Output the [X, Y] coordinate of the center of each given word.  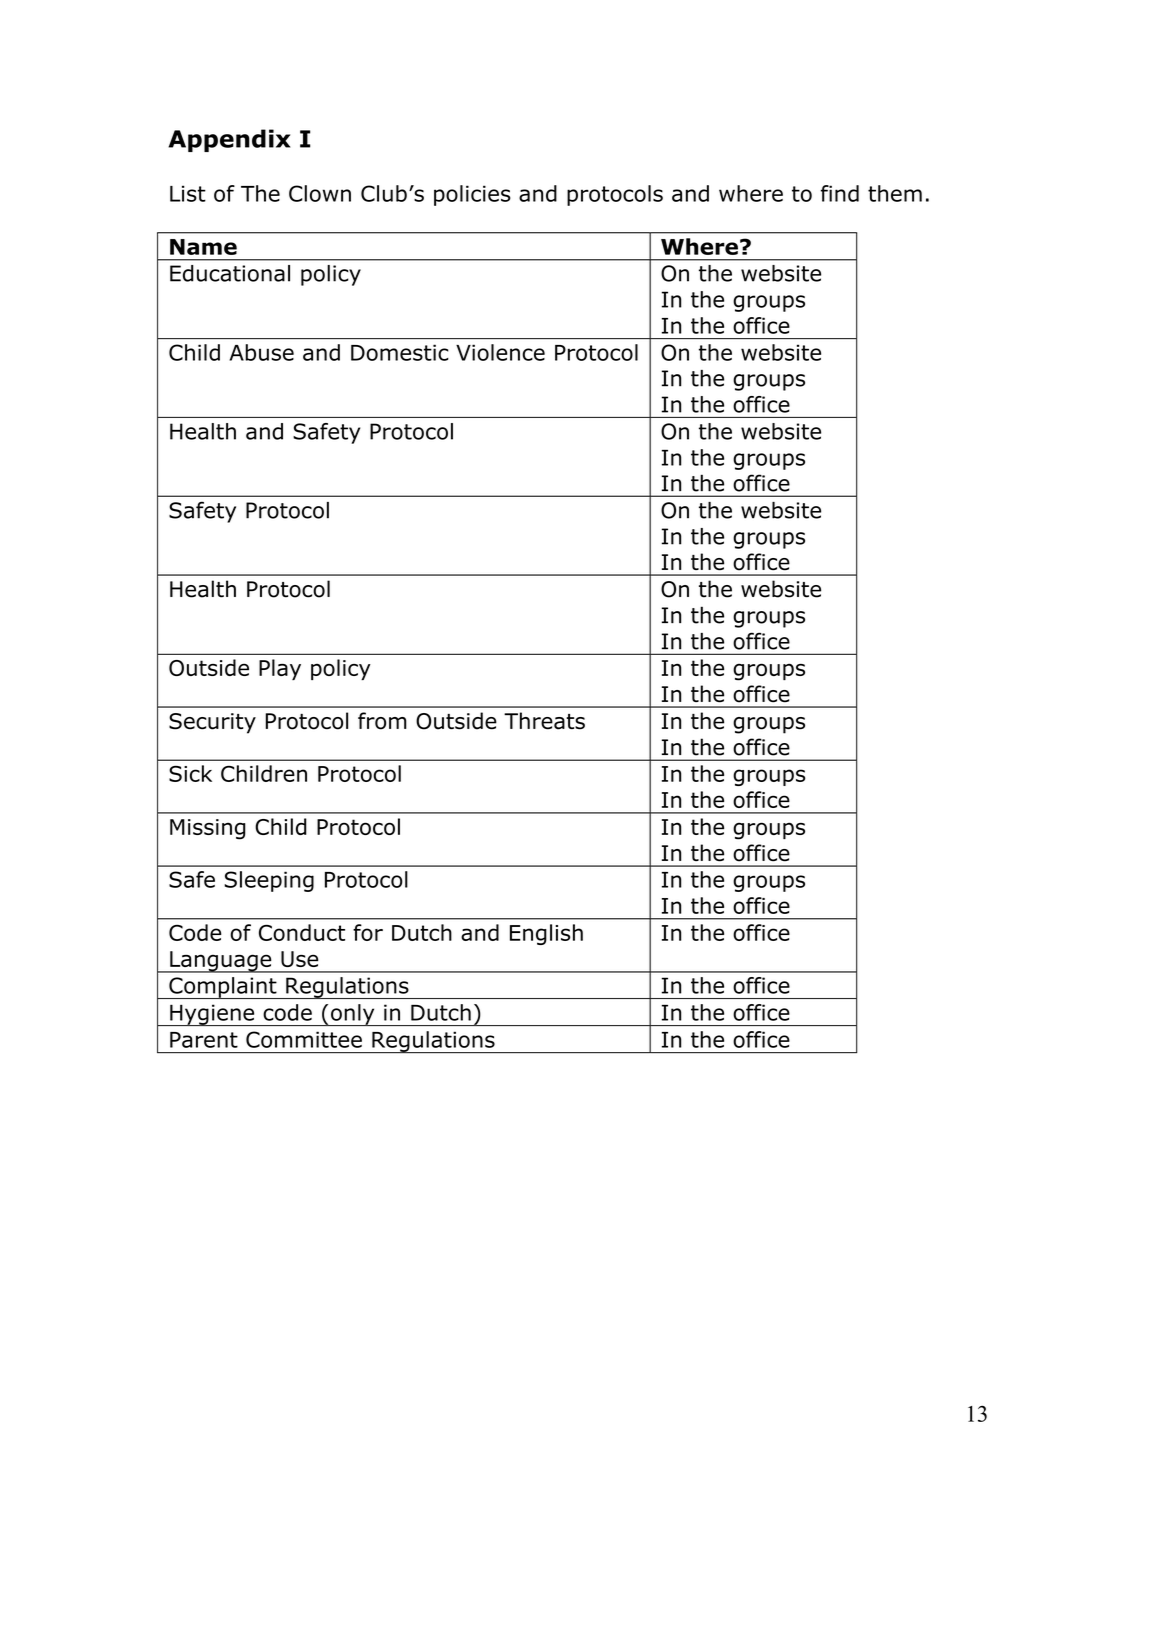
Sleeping [269, 881]
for [368, 932]
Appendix [229, 140]
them [895, 193]
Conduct [302, 932]
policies [472, 195]
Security [212, 723]
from [382, 721]
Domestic [400, 352]
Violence [500, 352]
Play [280, 669]
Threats [544, 721]
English [546, 934]
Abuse [261, 352]
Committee [304, 1039]
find [840, 193]
